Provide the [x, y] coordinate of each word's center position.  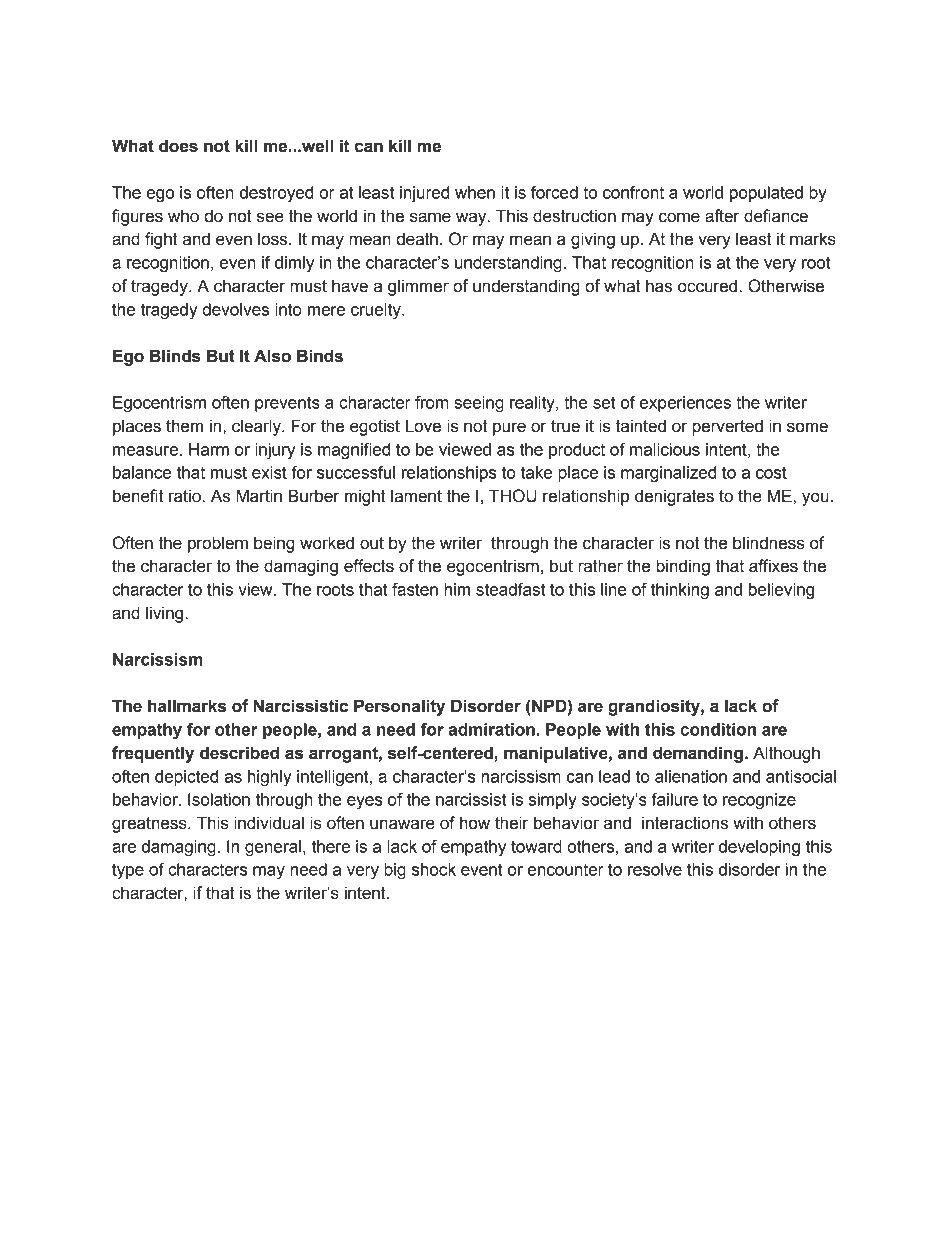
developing [759, 848]
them [184, 426]
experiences [685, 404]
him [457, 589]
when [475, 192]
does [178, 146]
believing [781, 591]
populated [766, 194]
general [273, 848]
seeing [479, 404]
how [475, 823]
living [166, 614]
